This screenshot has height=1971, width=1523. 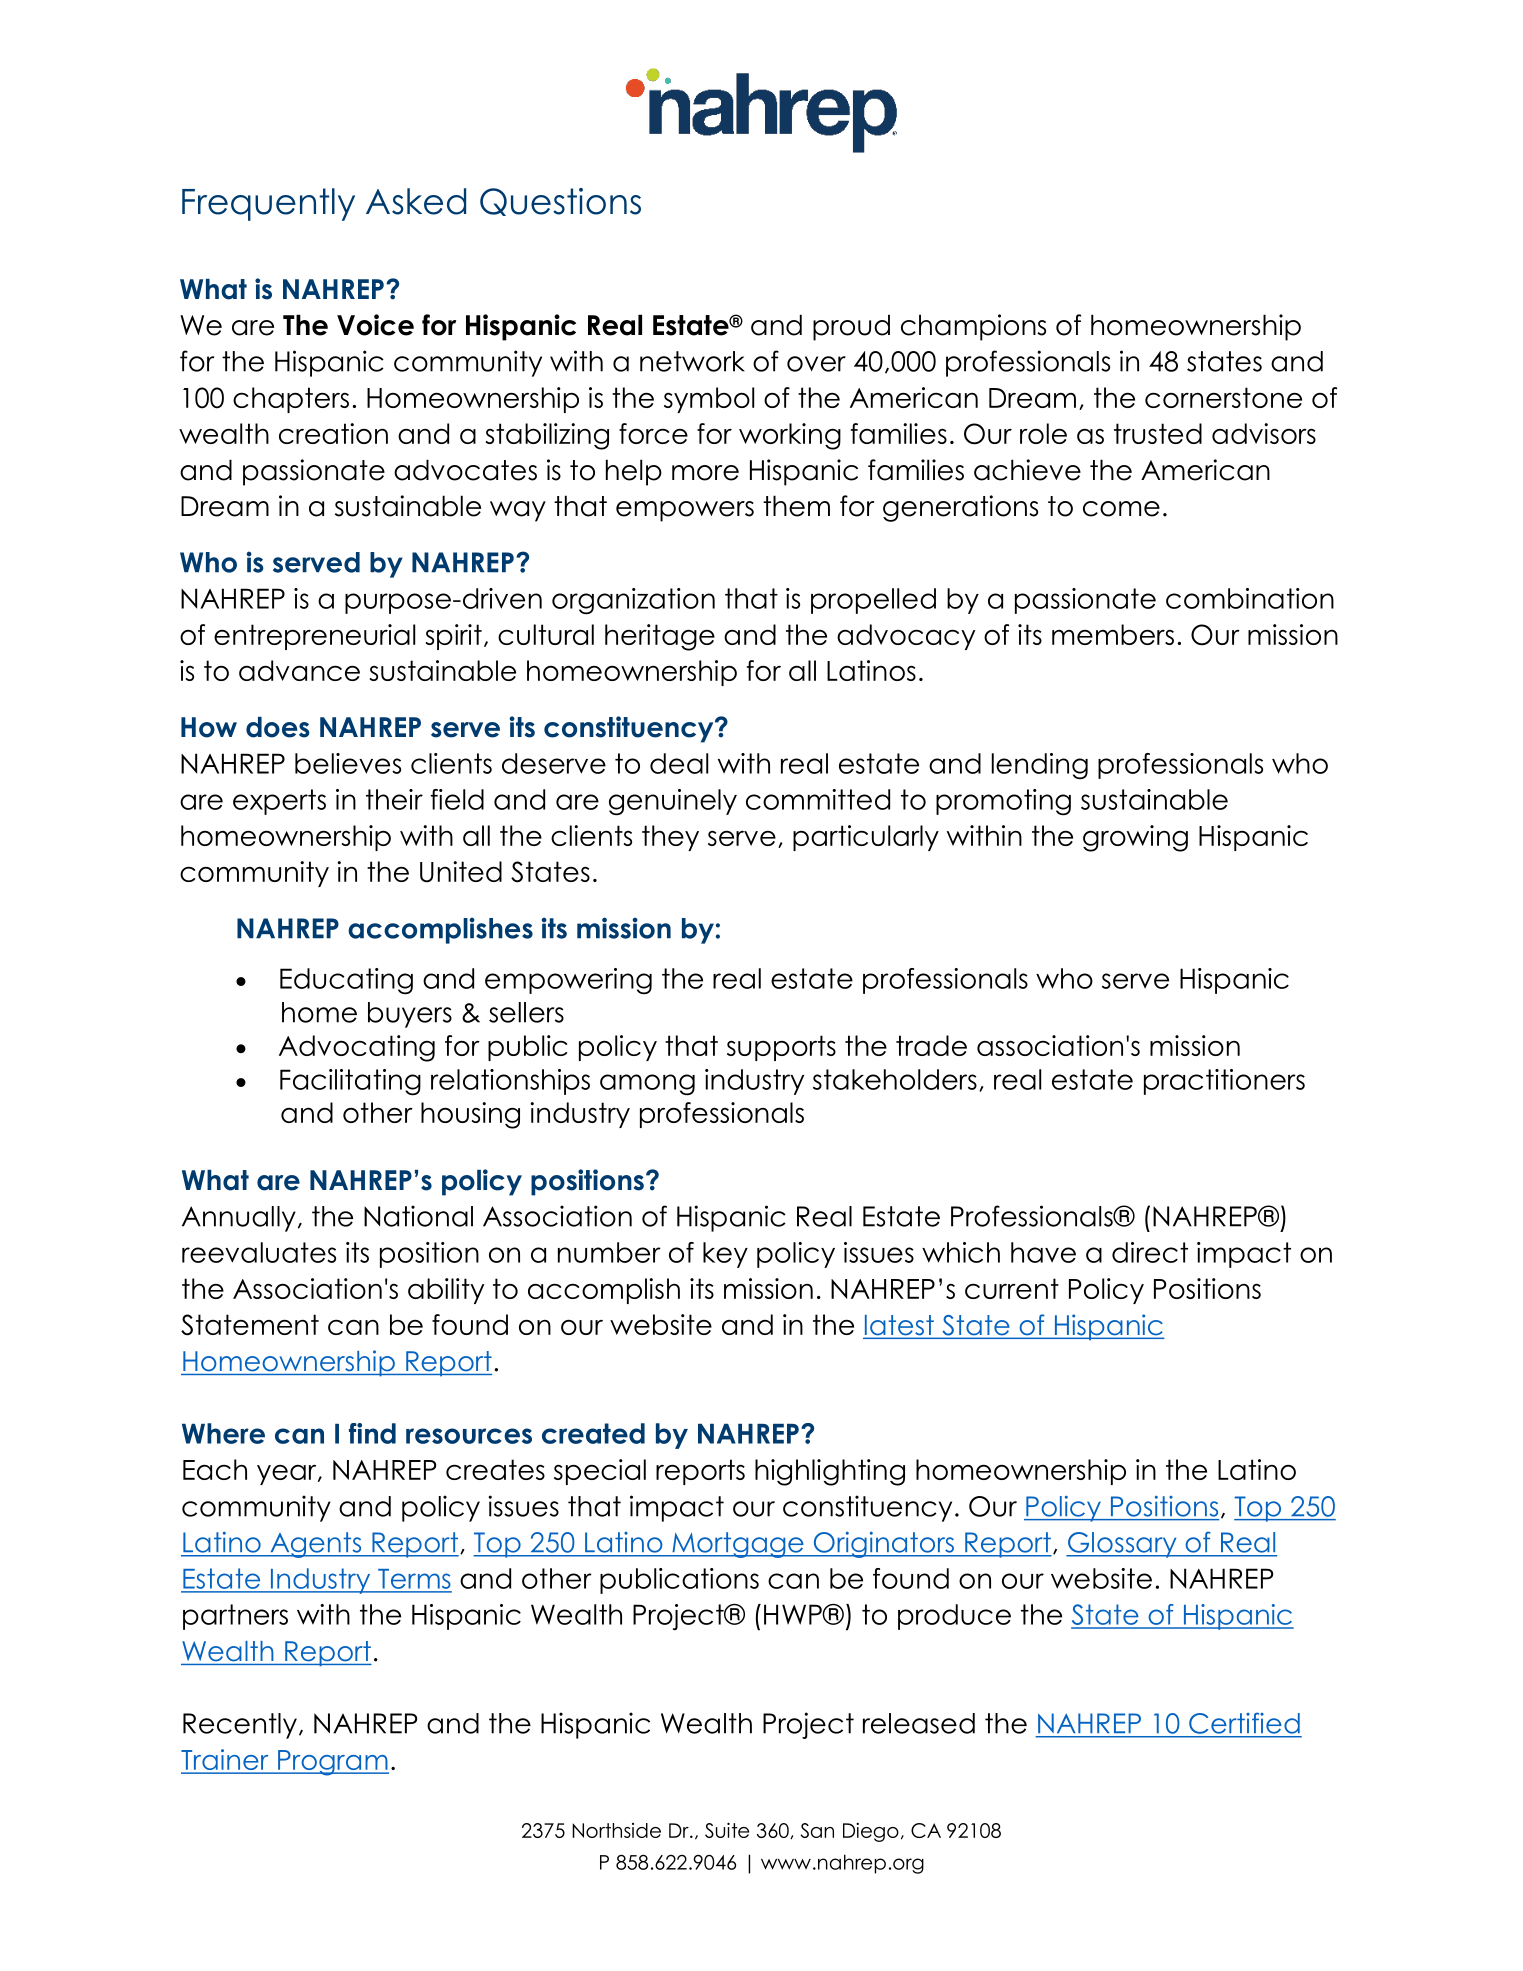 I want to click on Advocating, so click(x=357, y=1048).
